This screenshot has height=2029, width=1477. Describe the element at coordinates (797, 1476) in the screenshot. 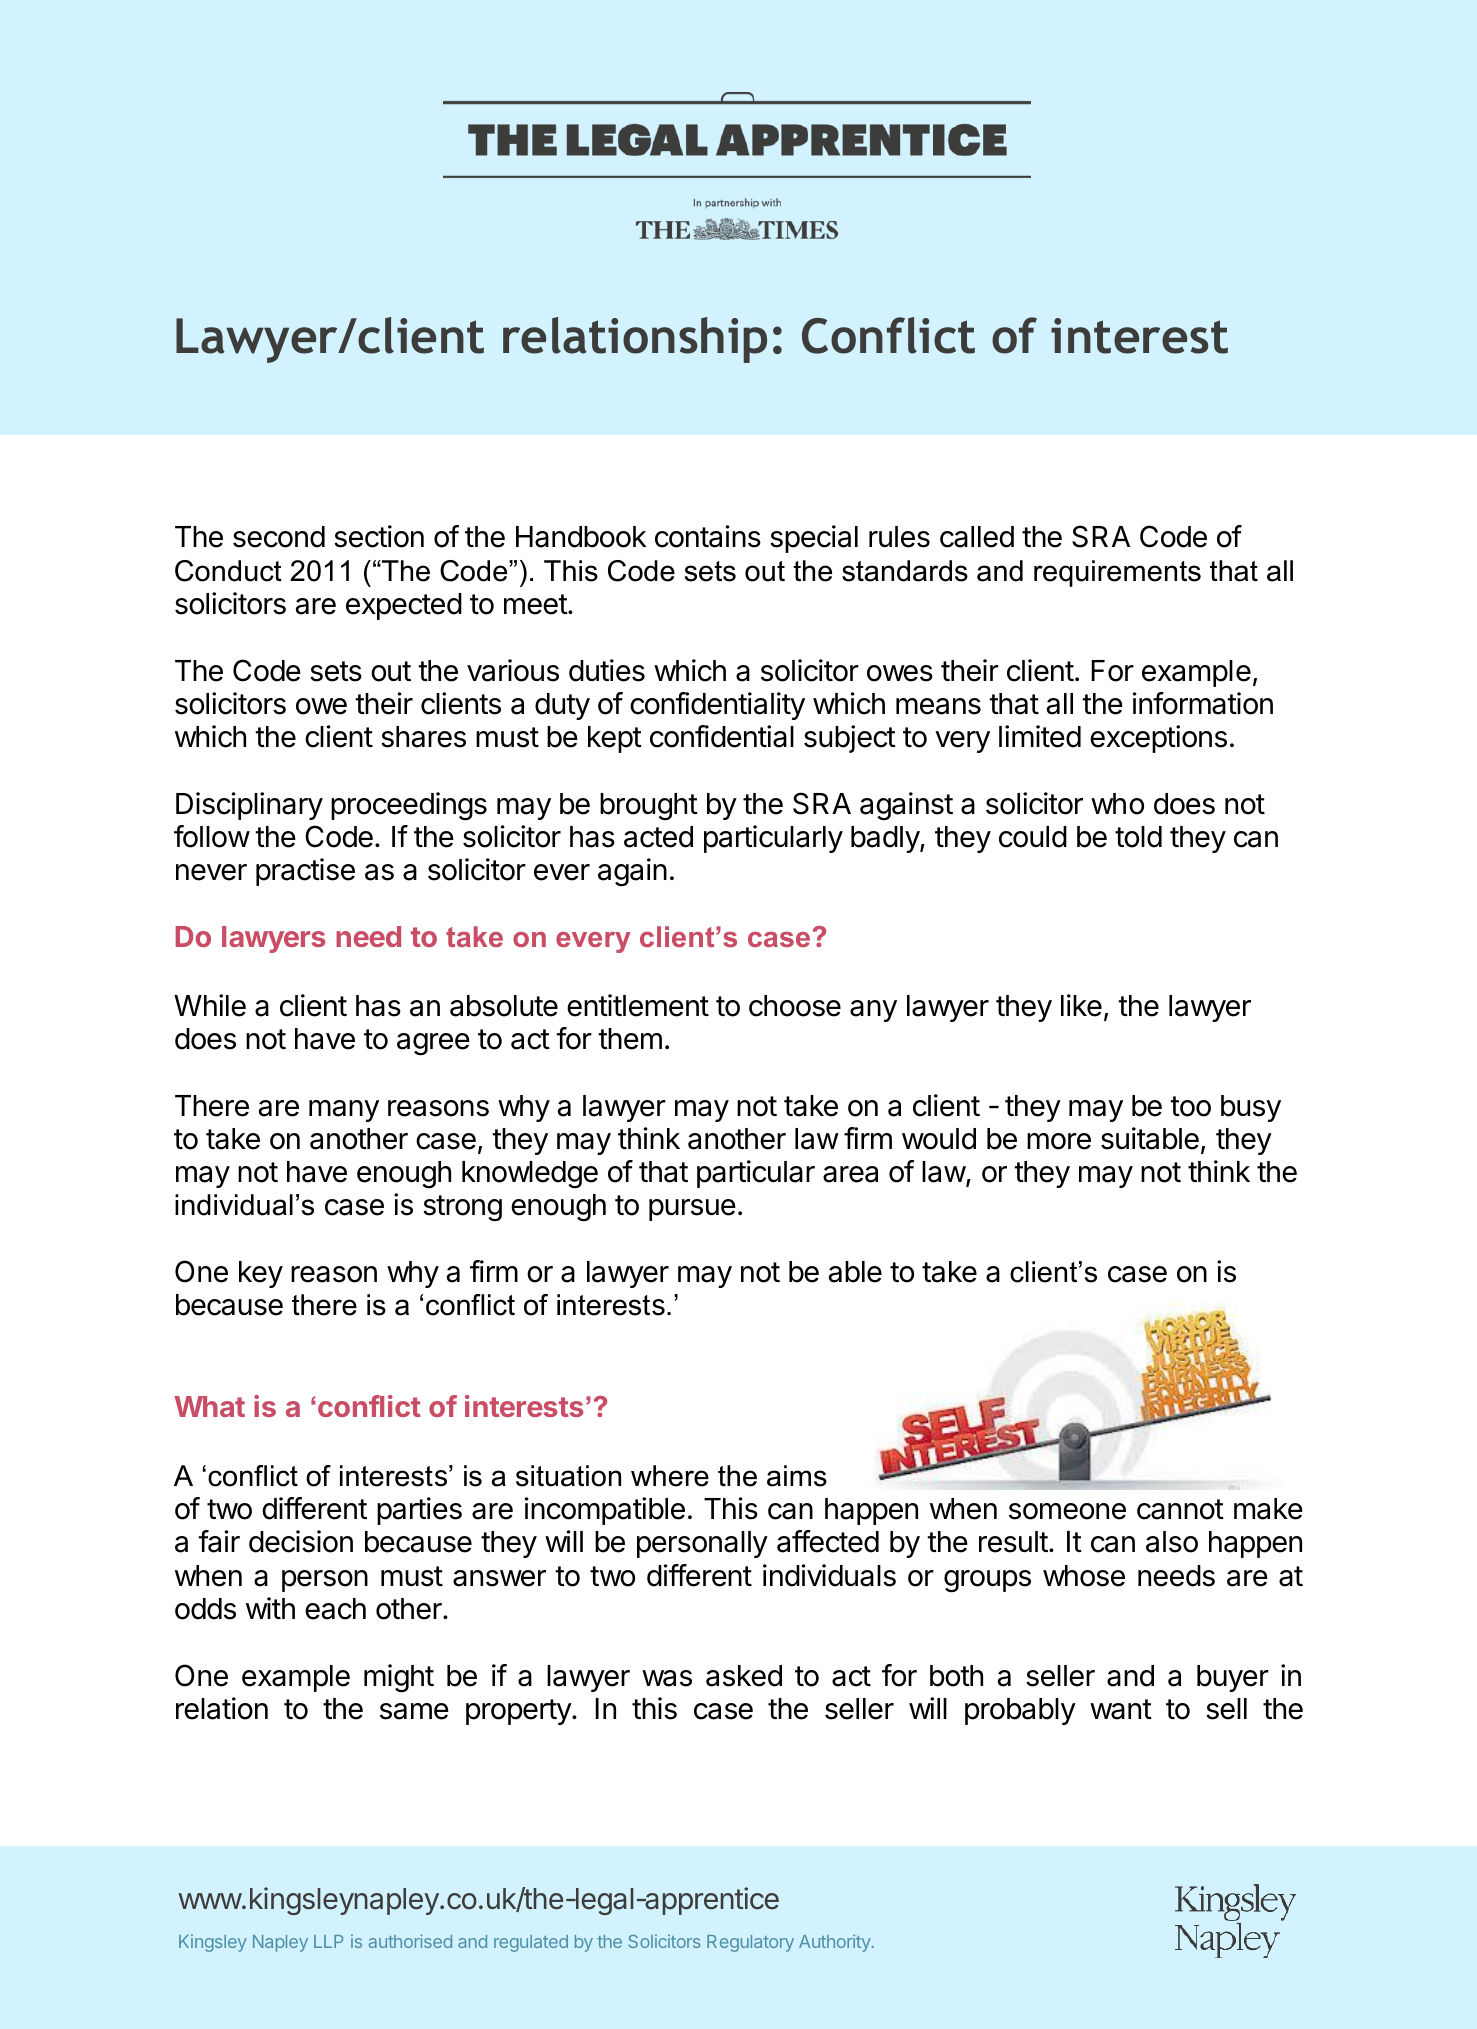

I see `aims` at that location.
